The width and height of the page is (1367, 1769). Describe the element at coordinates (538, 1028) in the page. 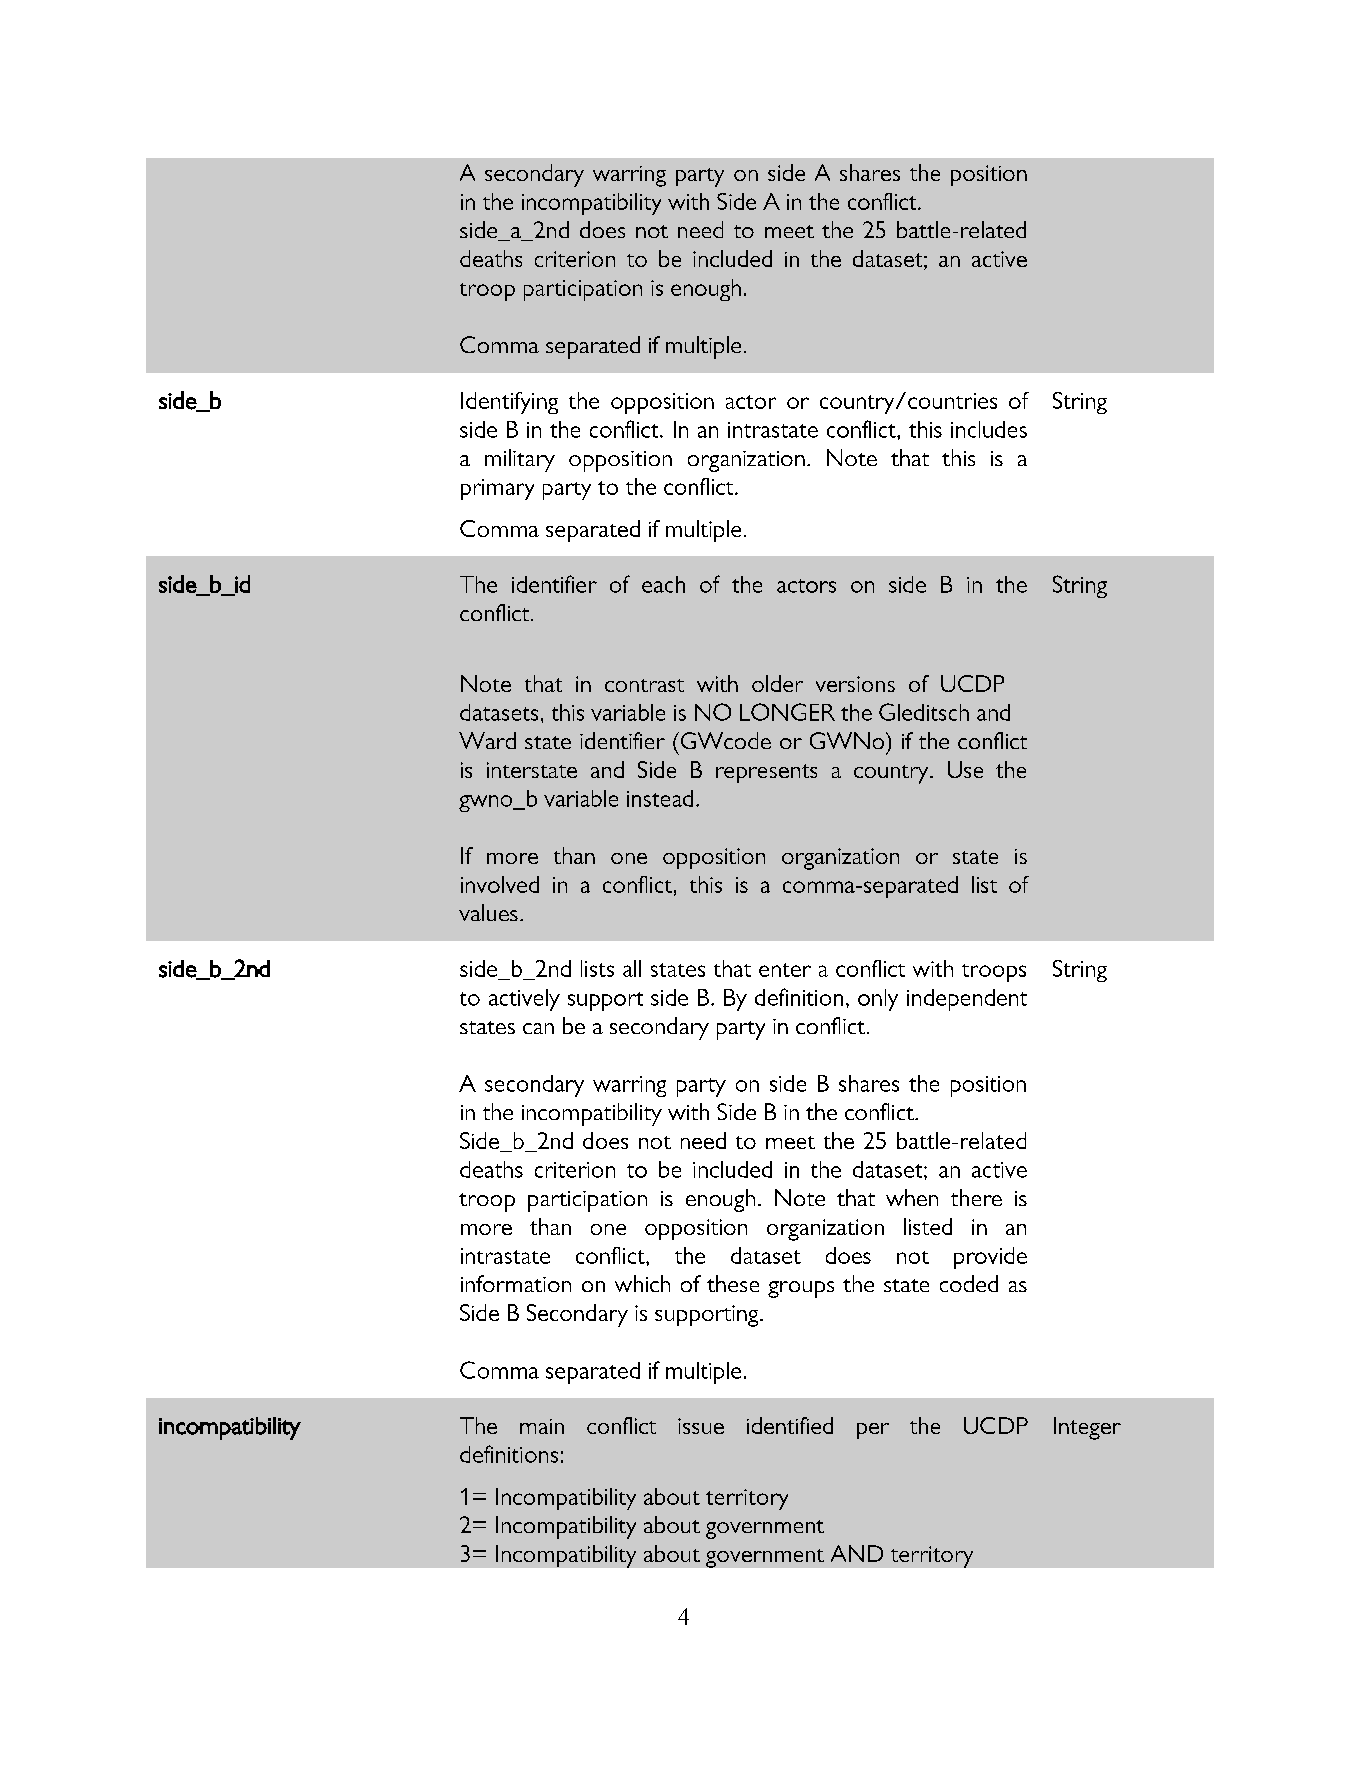

I see `can` at that location.
